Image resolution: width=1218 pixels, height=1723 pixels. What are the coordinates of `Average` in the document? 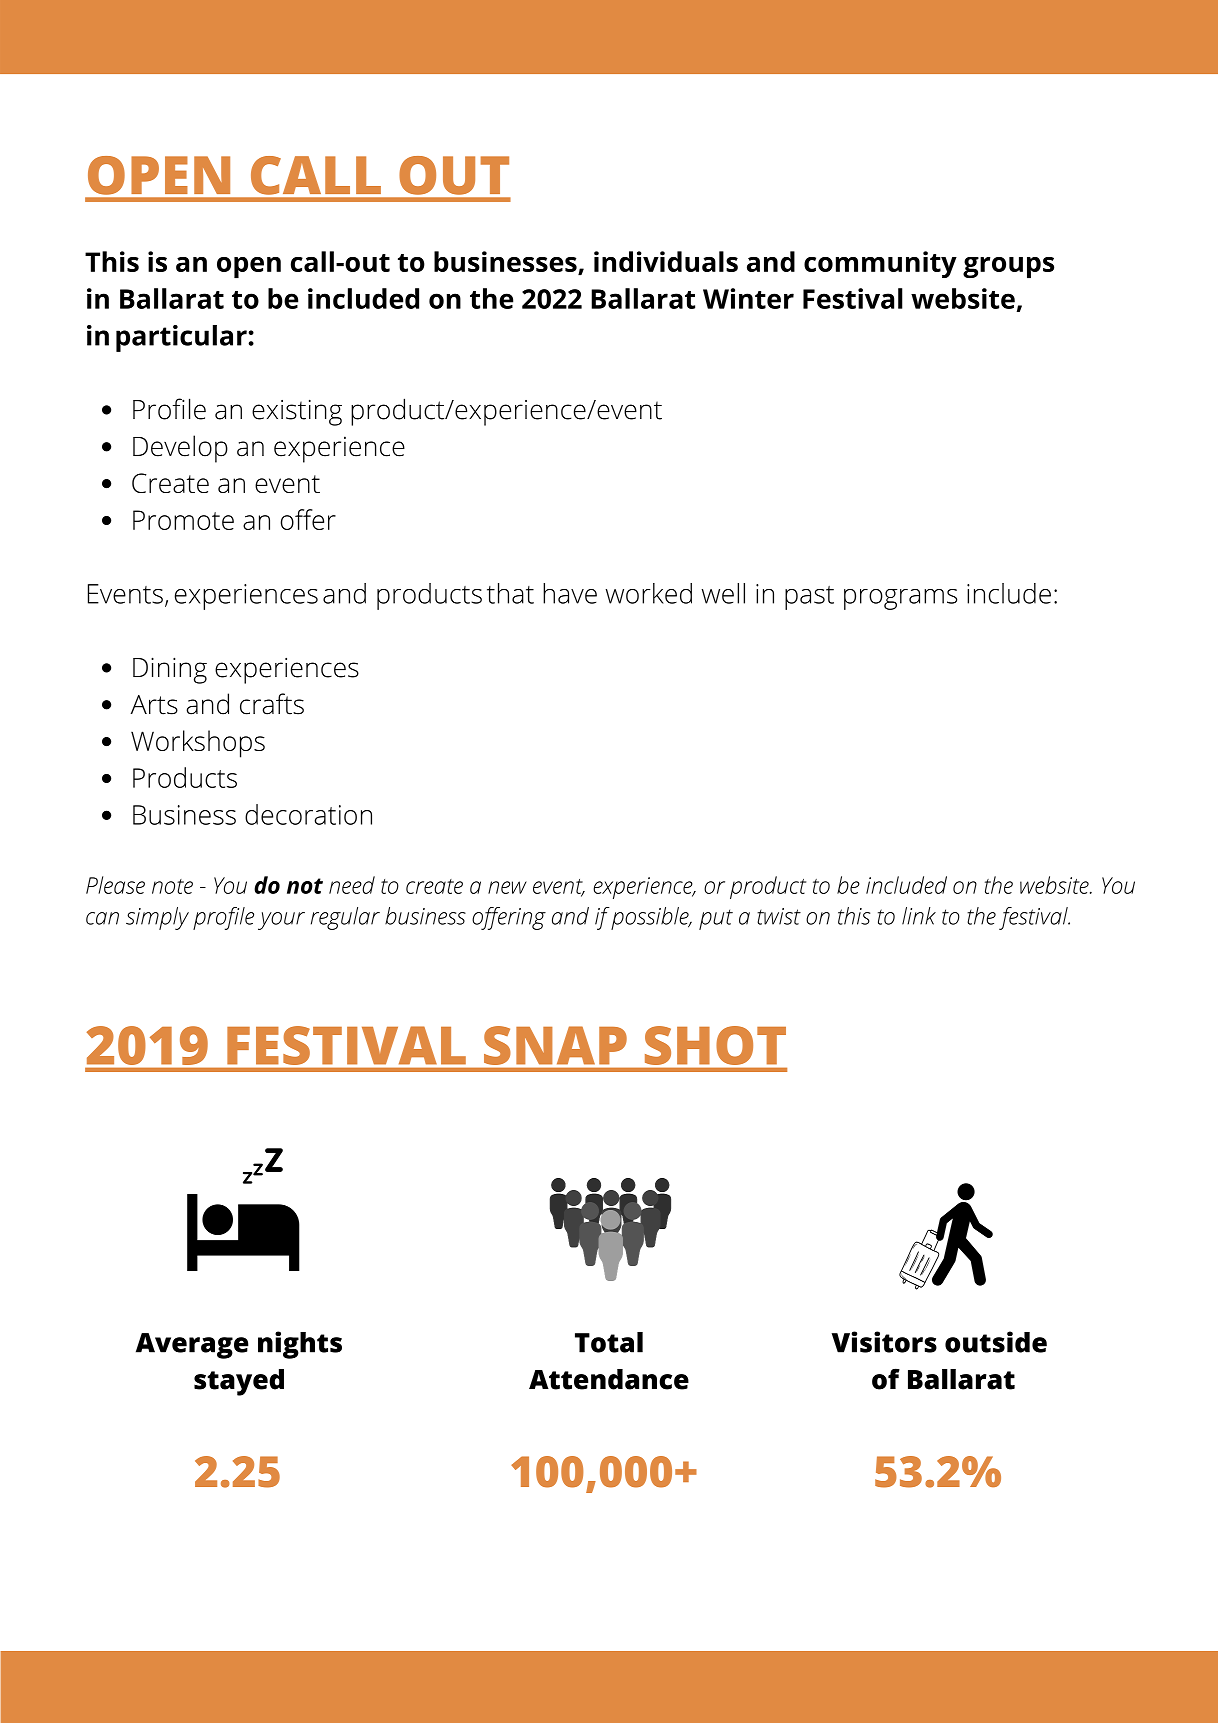 It's located at (192, 1346).
